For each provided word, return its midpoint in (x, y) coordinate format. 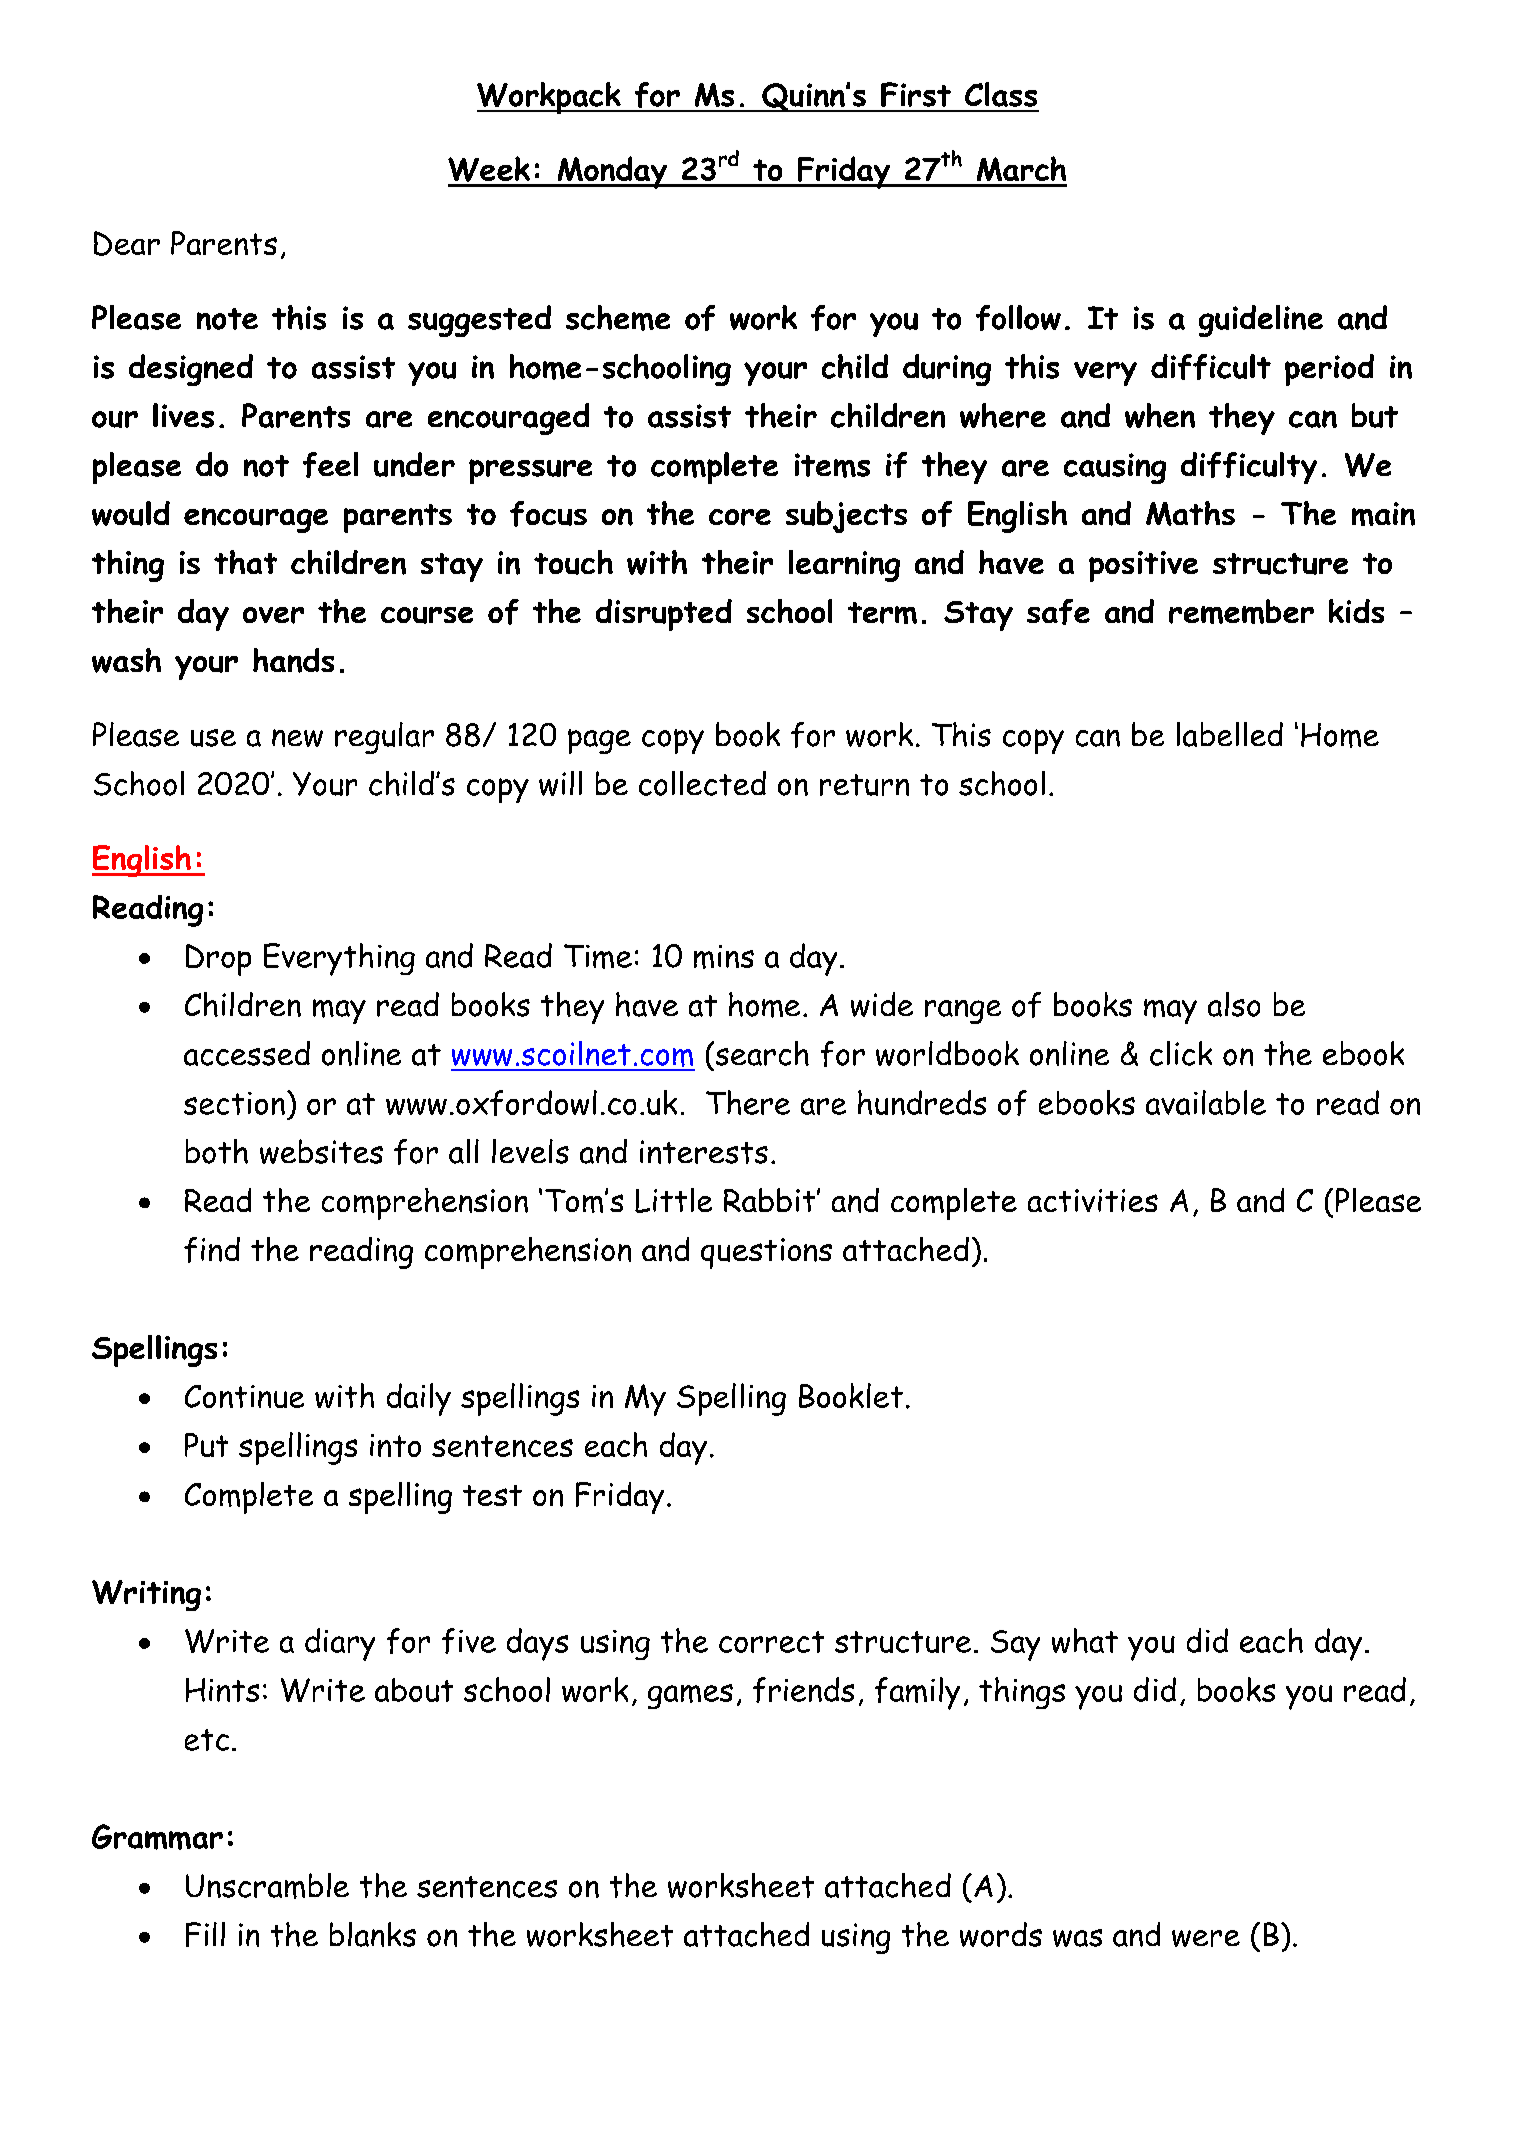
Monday (612, 172)
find (212, 1250)
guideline (1261, 321)
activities (1093, 1200)
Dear (127, 243)
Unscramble (267, 1886)
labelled (1230, 734)
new (297, 738)
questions (766, 1253)
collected (702, 783)
